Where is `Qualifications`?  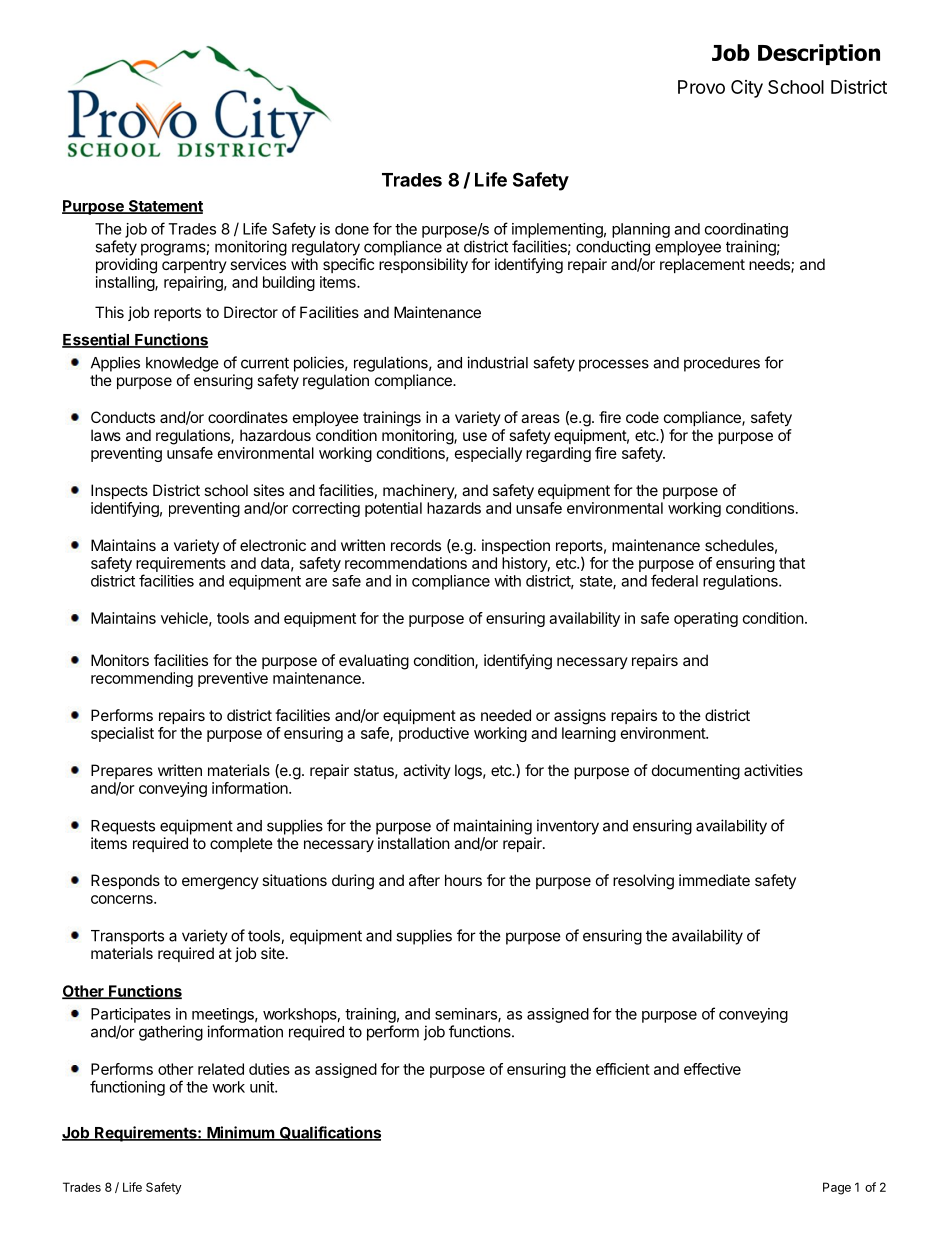 Qualifications is located at coordinates (329, 1133).
